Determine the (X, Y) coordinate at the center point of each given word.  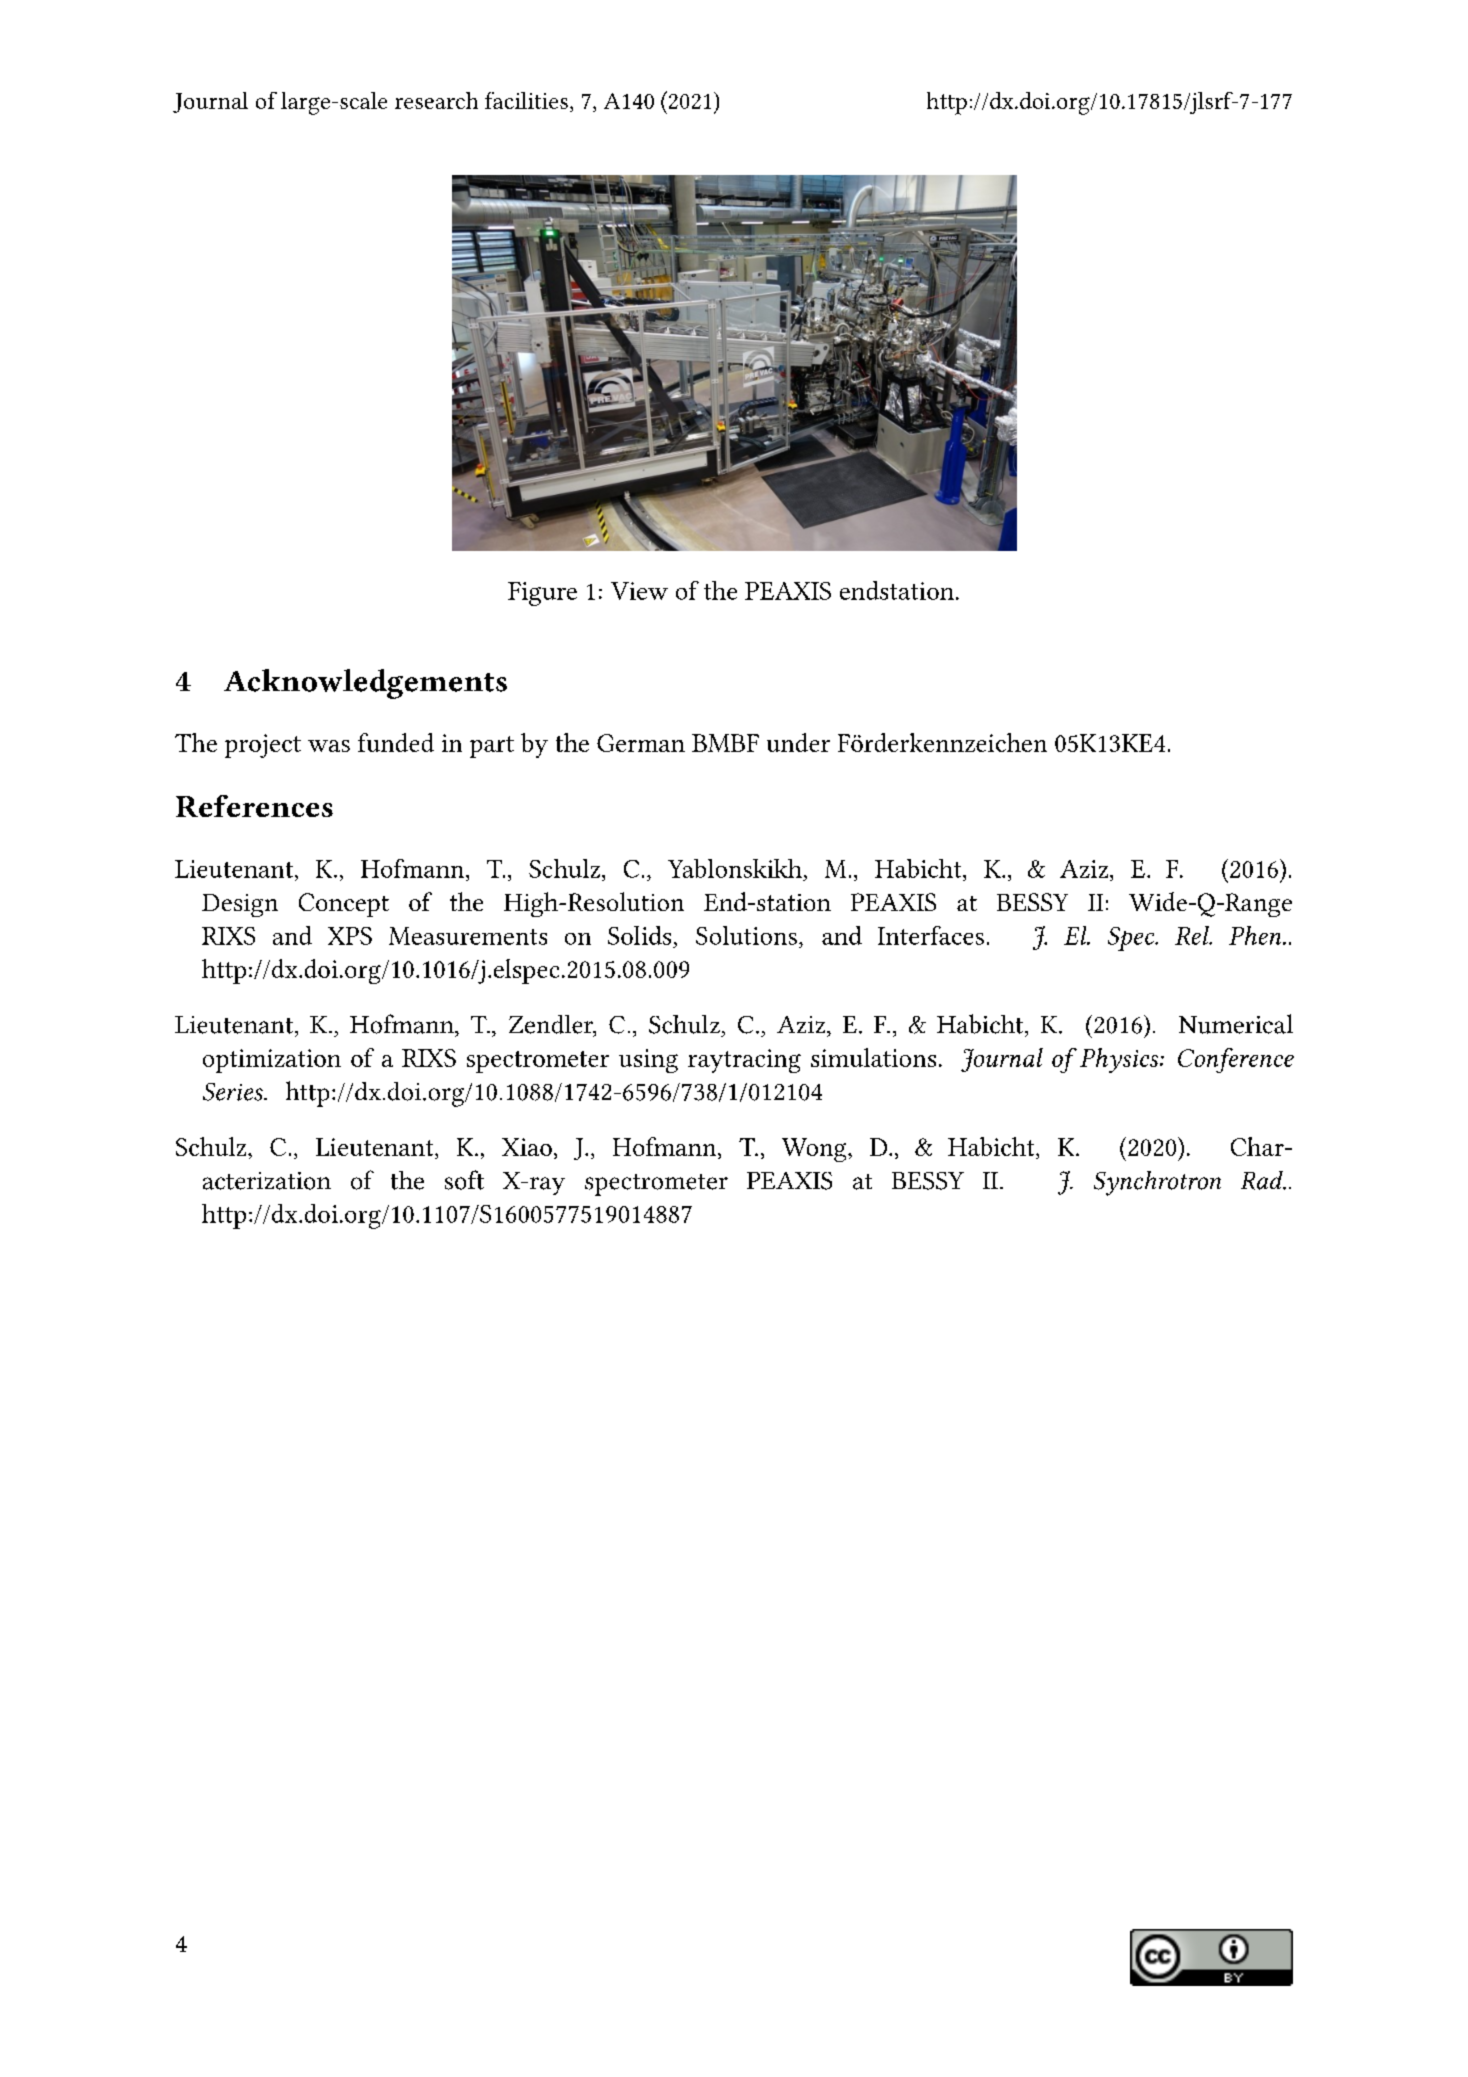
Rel (1193, 935)
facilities (526, 100)
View (639, 591)
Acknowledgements (365, 684)
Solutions (746, 935)
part (492, 747)
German (641, 743)
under (798, 742)
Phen (1256, 935)
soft (464, 1180)
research (436, 100)
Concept (344, 905)
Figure (542, 594)
